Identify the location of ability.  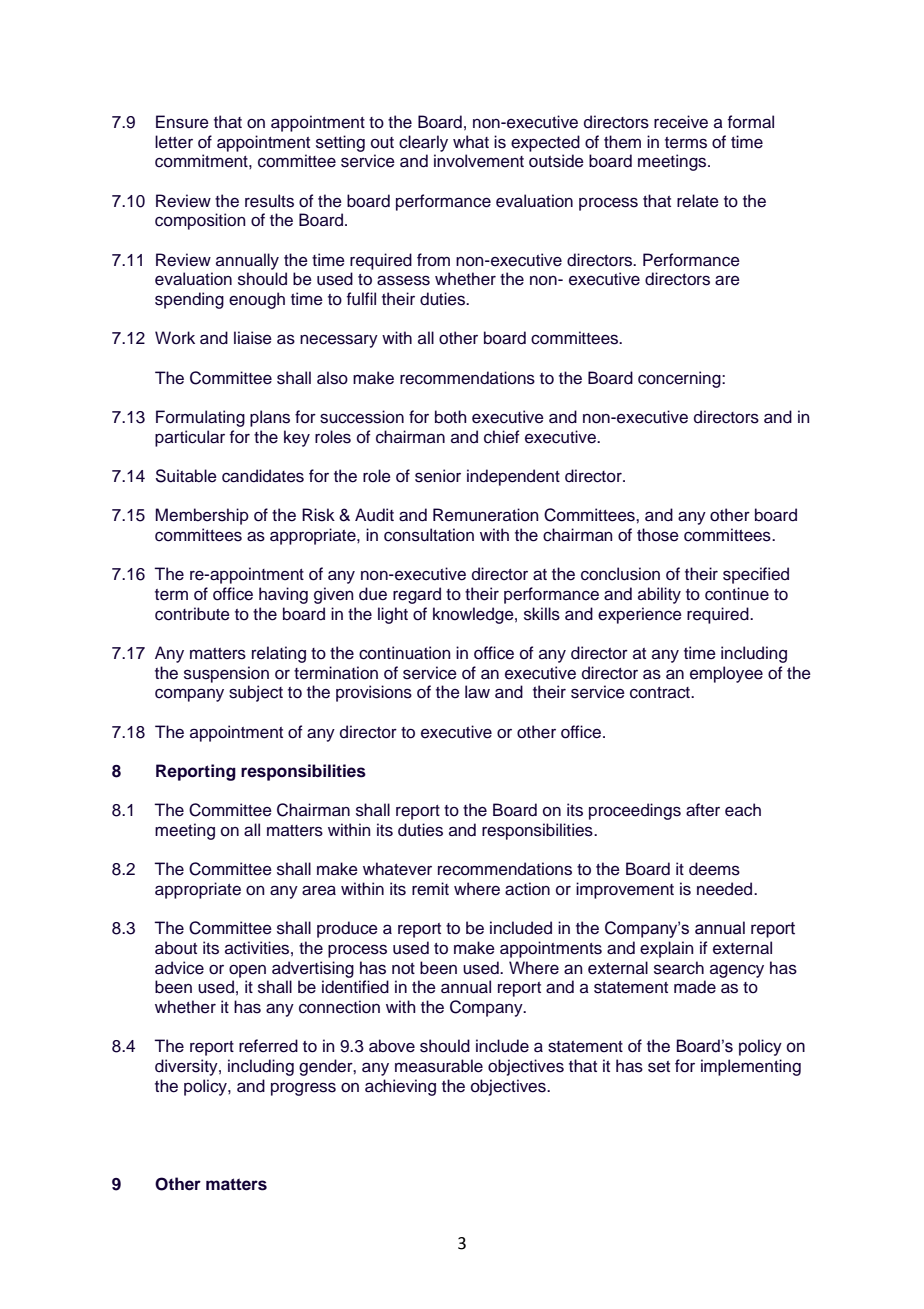
(659, 595).
